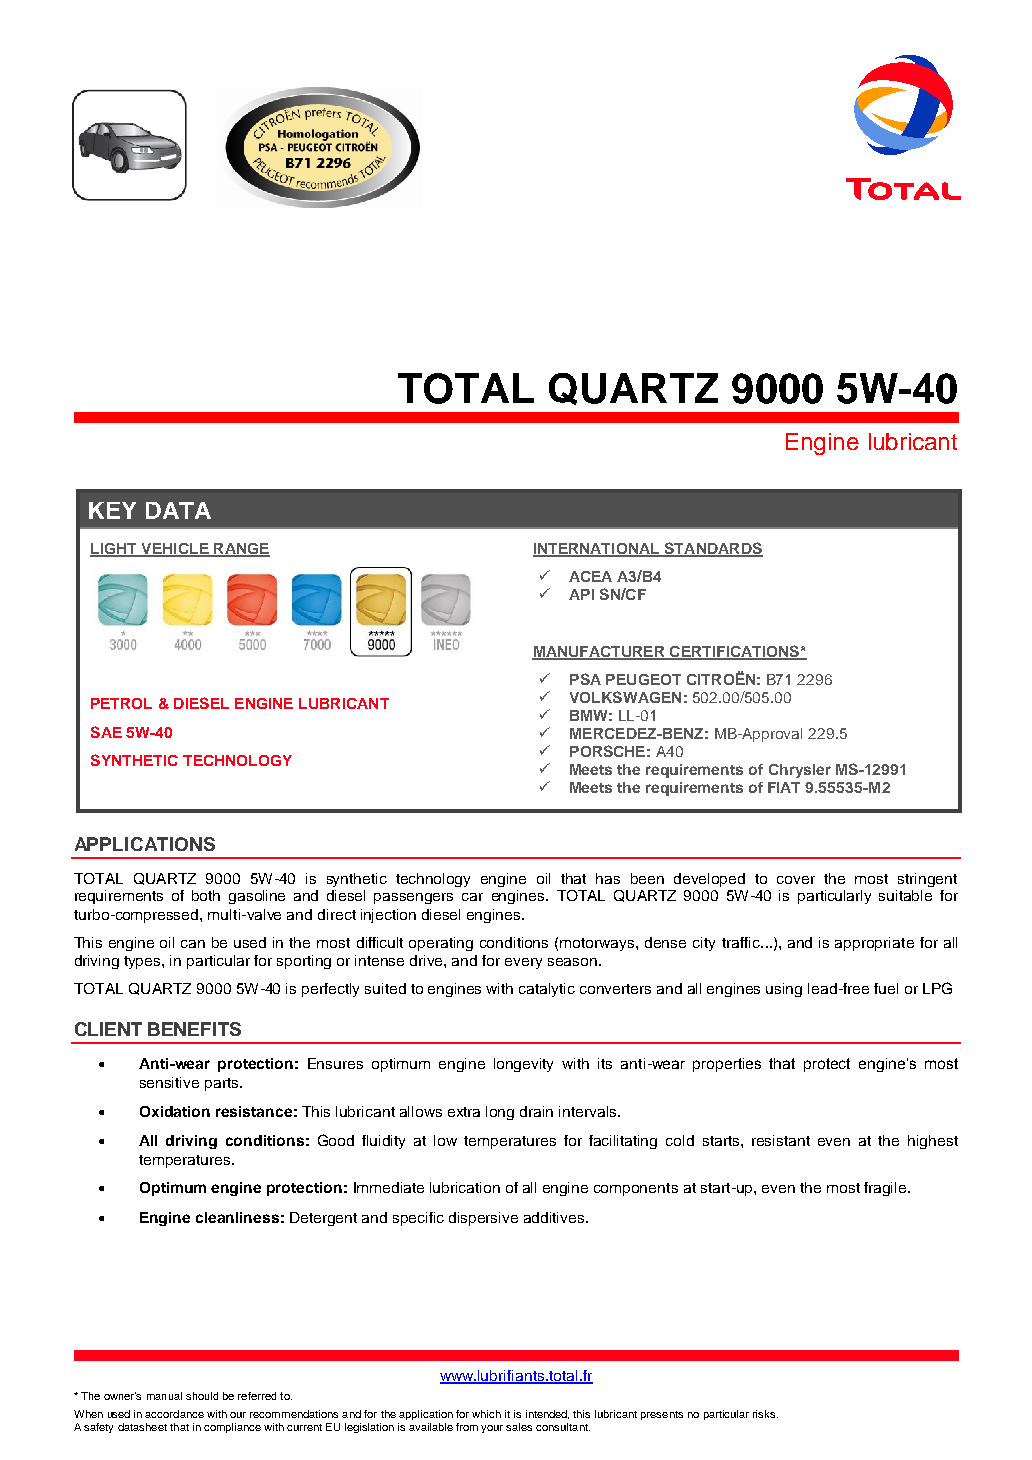 Image resolution: width=1032 pixels, height=1460 pixels. I want to click on INTERNATIONAL, so click(597, 550).
